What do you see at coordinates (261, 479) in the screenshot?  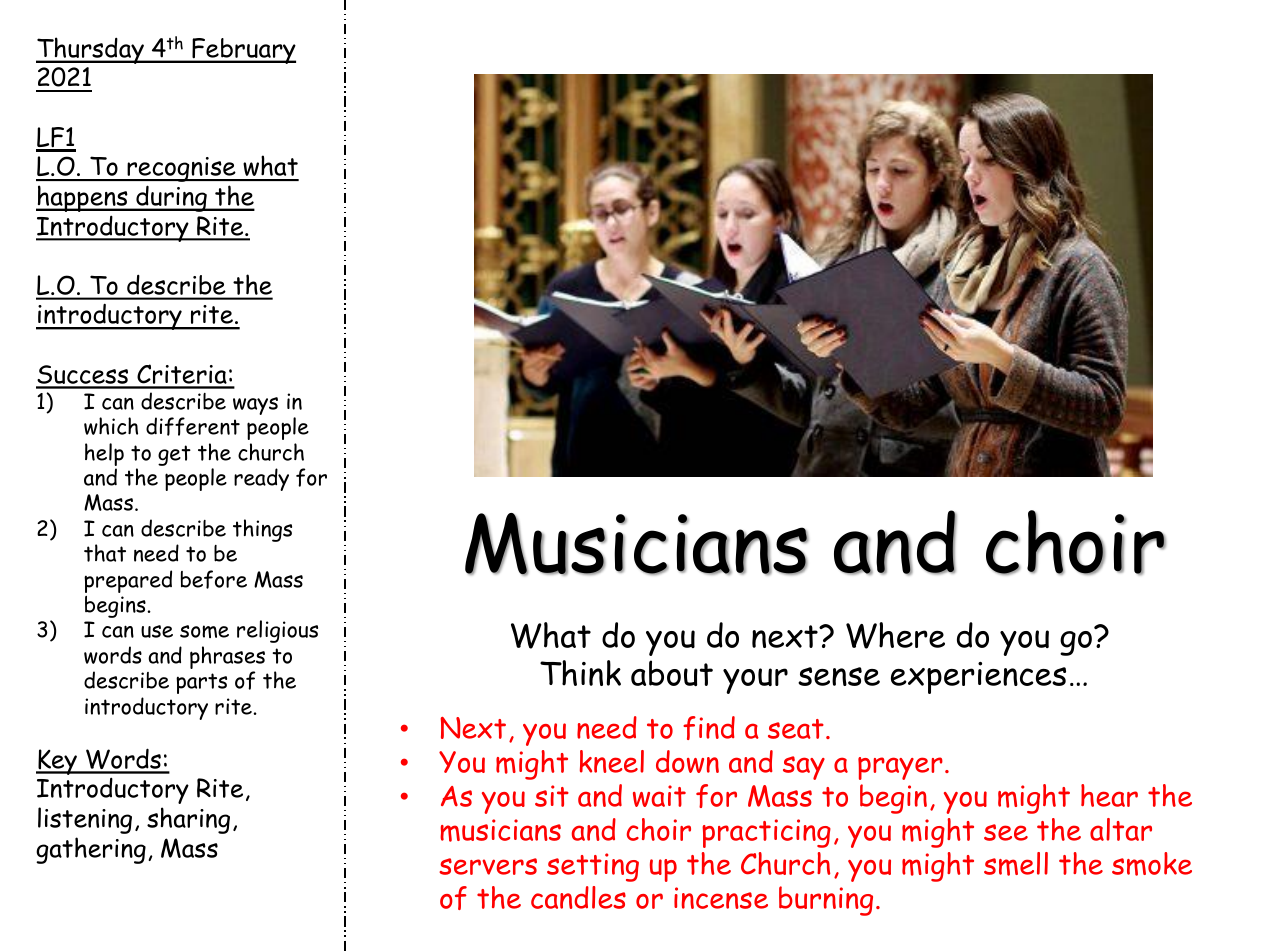 I see `ready` at bounding box center [261, 479].
